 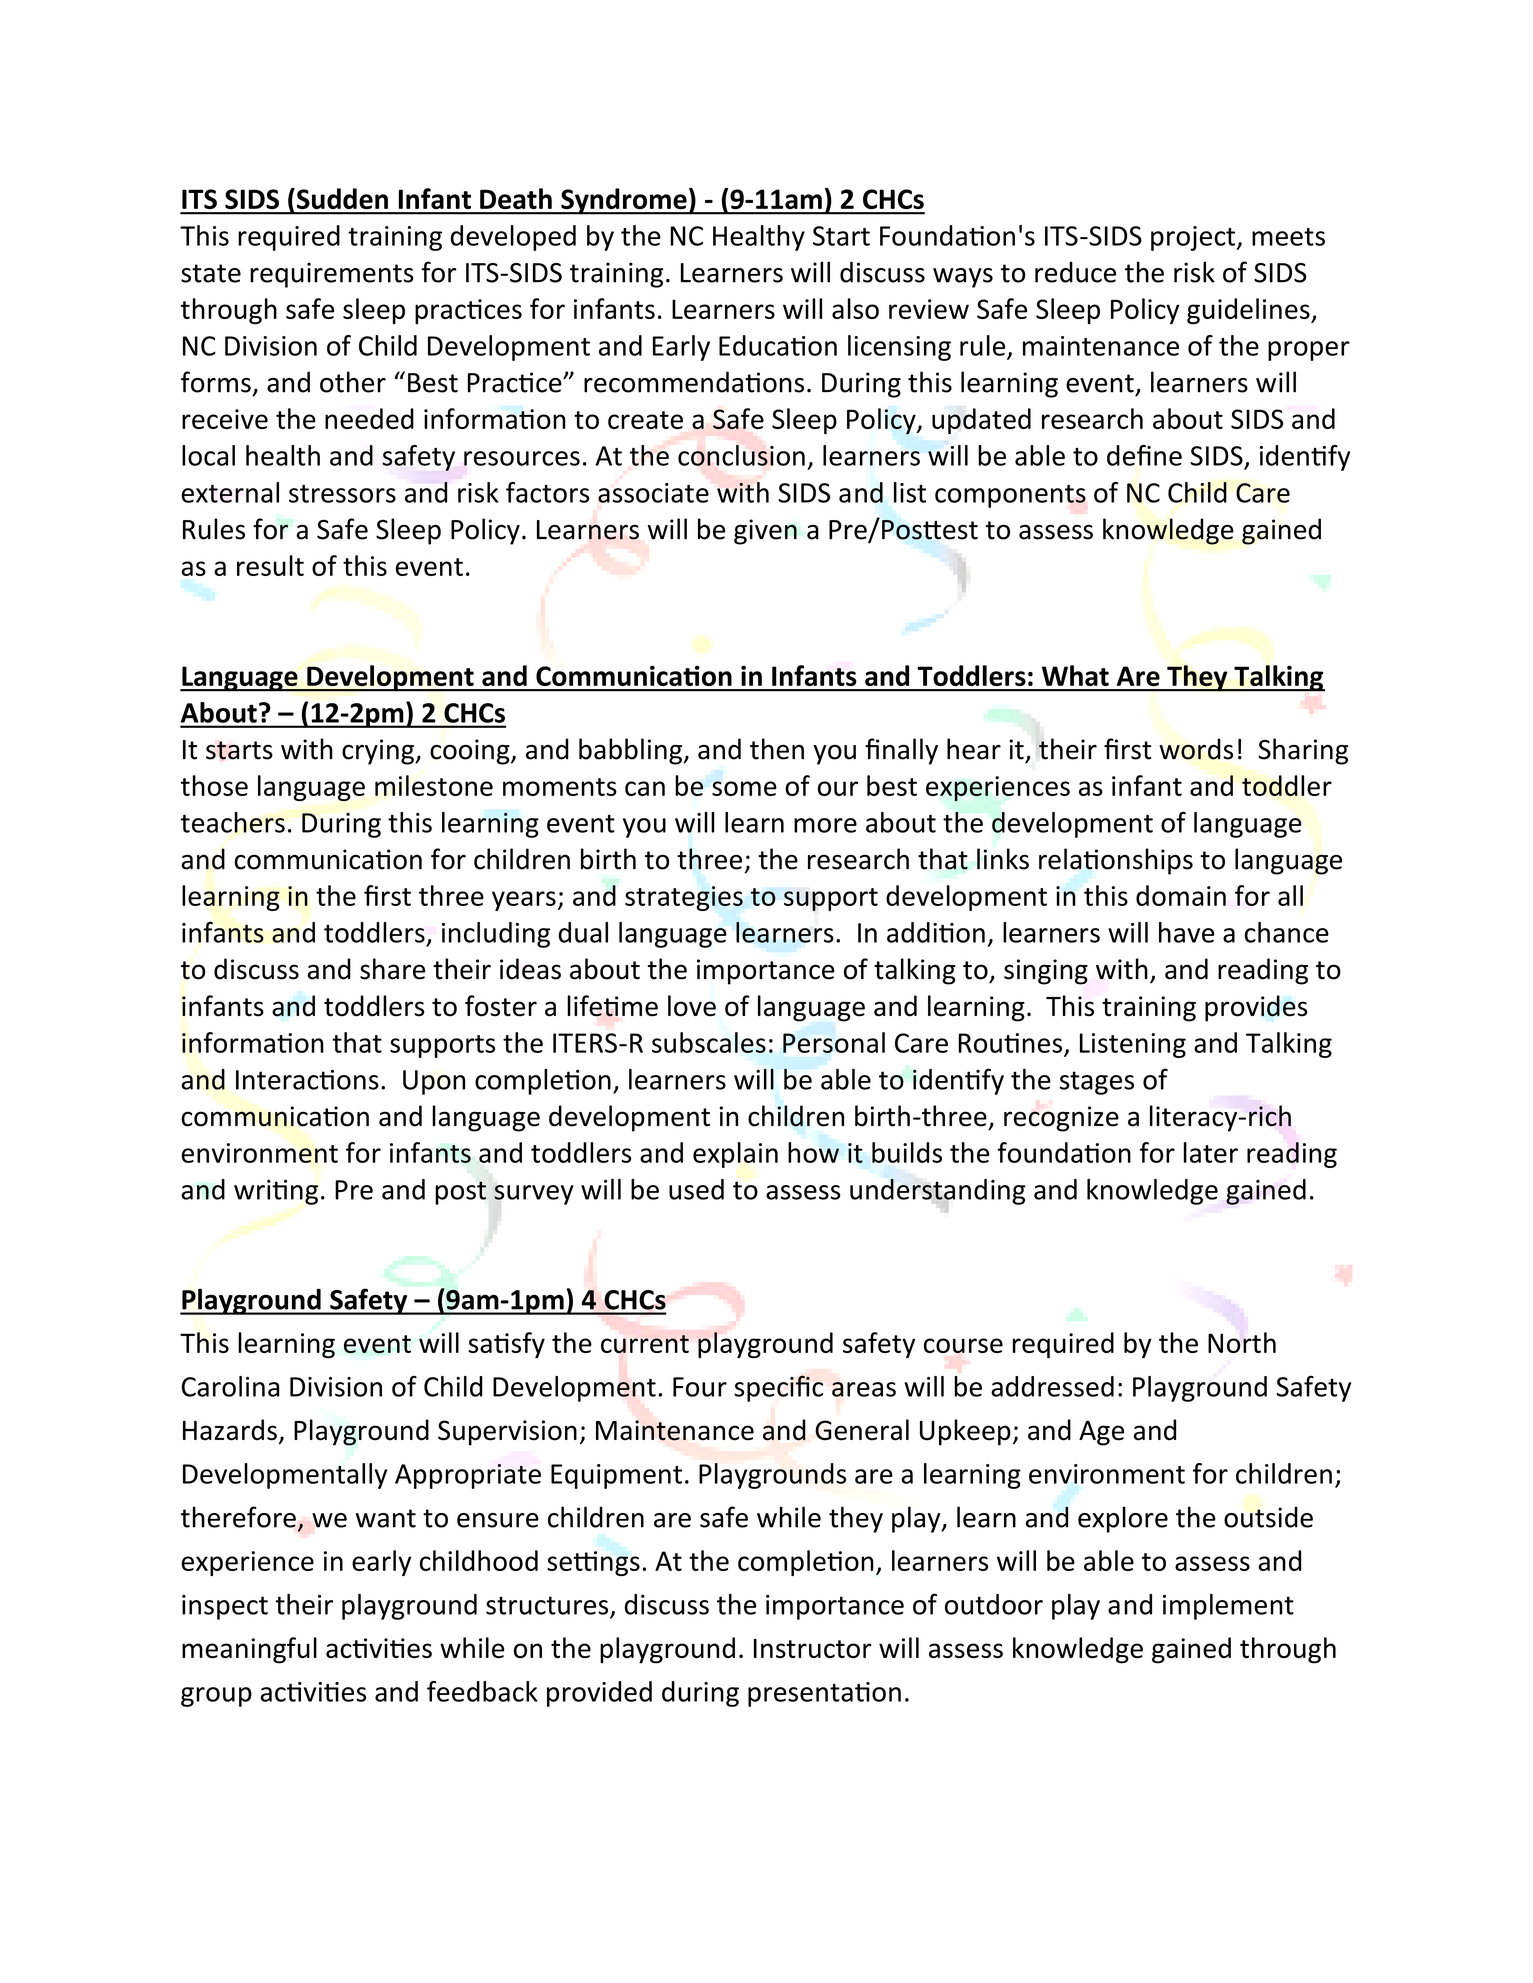 What do you see at coordinates (1187, 932) in the document?
I see `have` at bounding box center [1187, 932].
